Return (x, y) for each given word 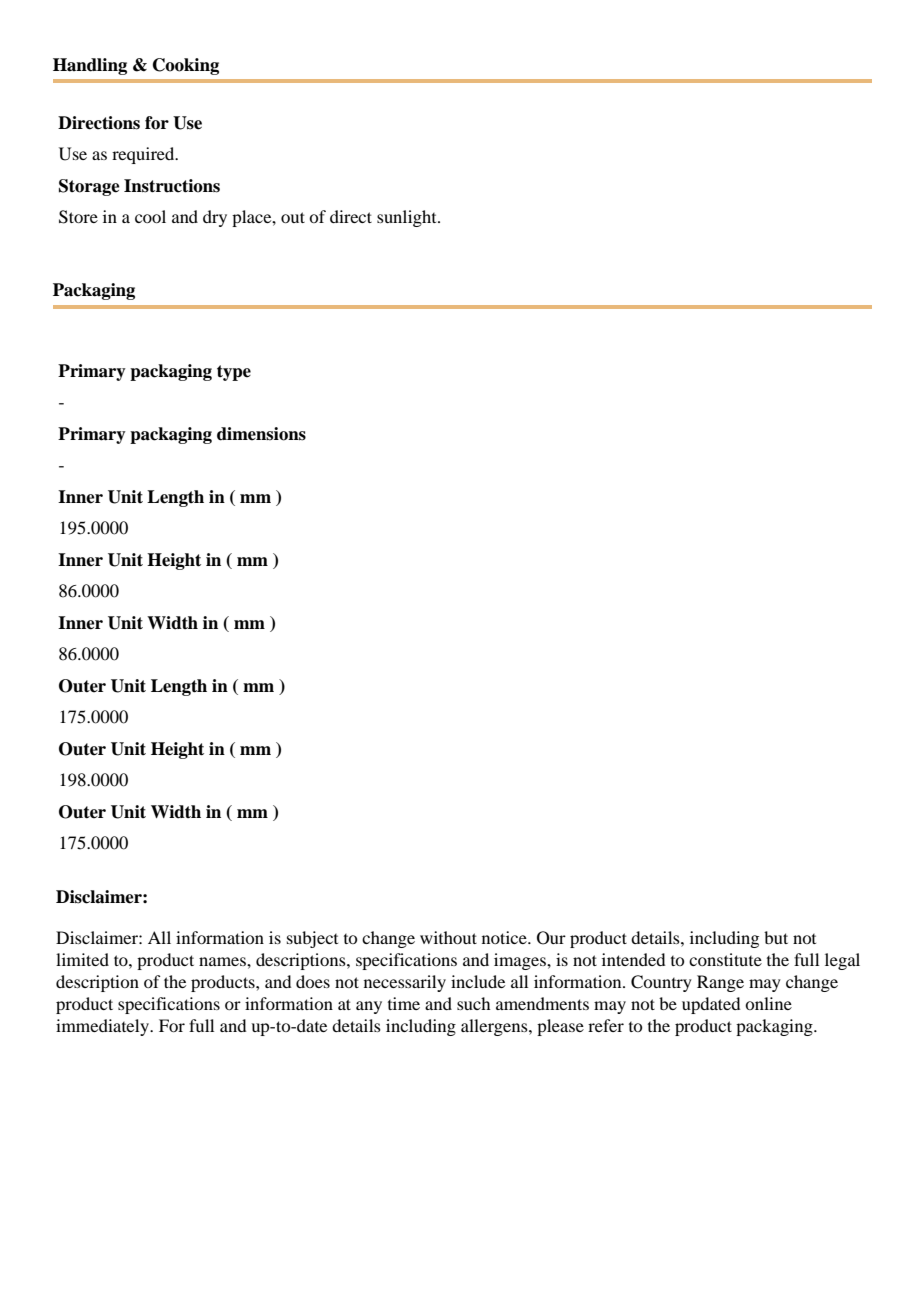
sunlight (408, 218)
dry (215, 218)
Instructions (172, 186)
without (448, 937)
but (776, 937)
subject (312, 939)
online (768, 1003)
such (473, 1003)
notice (505, 937)
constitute (725, 959)
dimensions (261, 434)
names (223, 961)
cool (150, 216)
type (234, 373)
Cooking (186, 66)
